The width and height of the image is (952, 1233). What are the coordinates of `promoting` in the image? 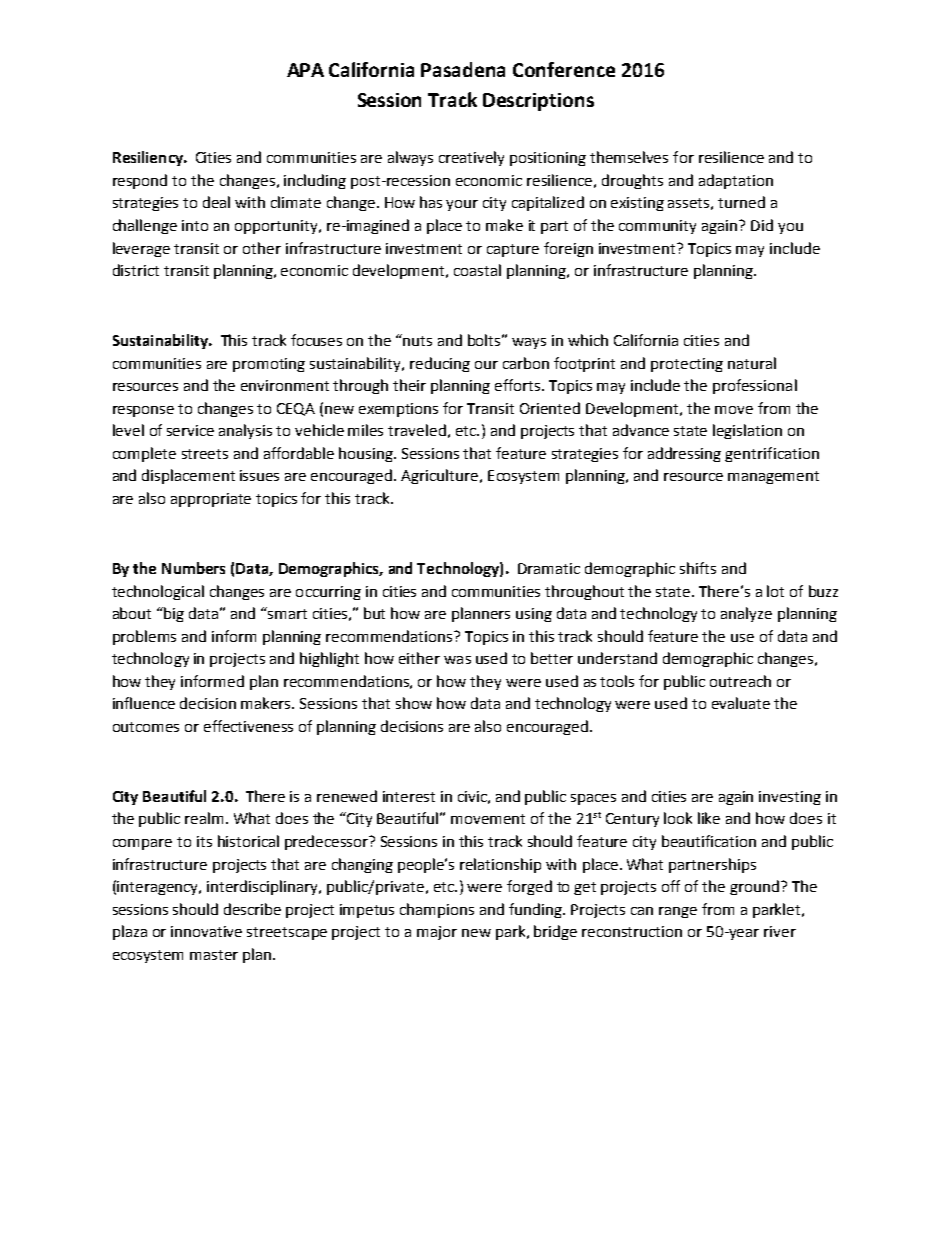 It's located at (269, 365).
